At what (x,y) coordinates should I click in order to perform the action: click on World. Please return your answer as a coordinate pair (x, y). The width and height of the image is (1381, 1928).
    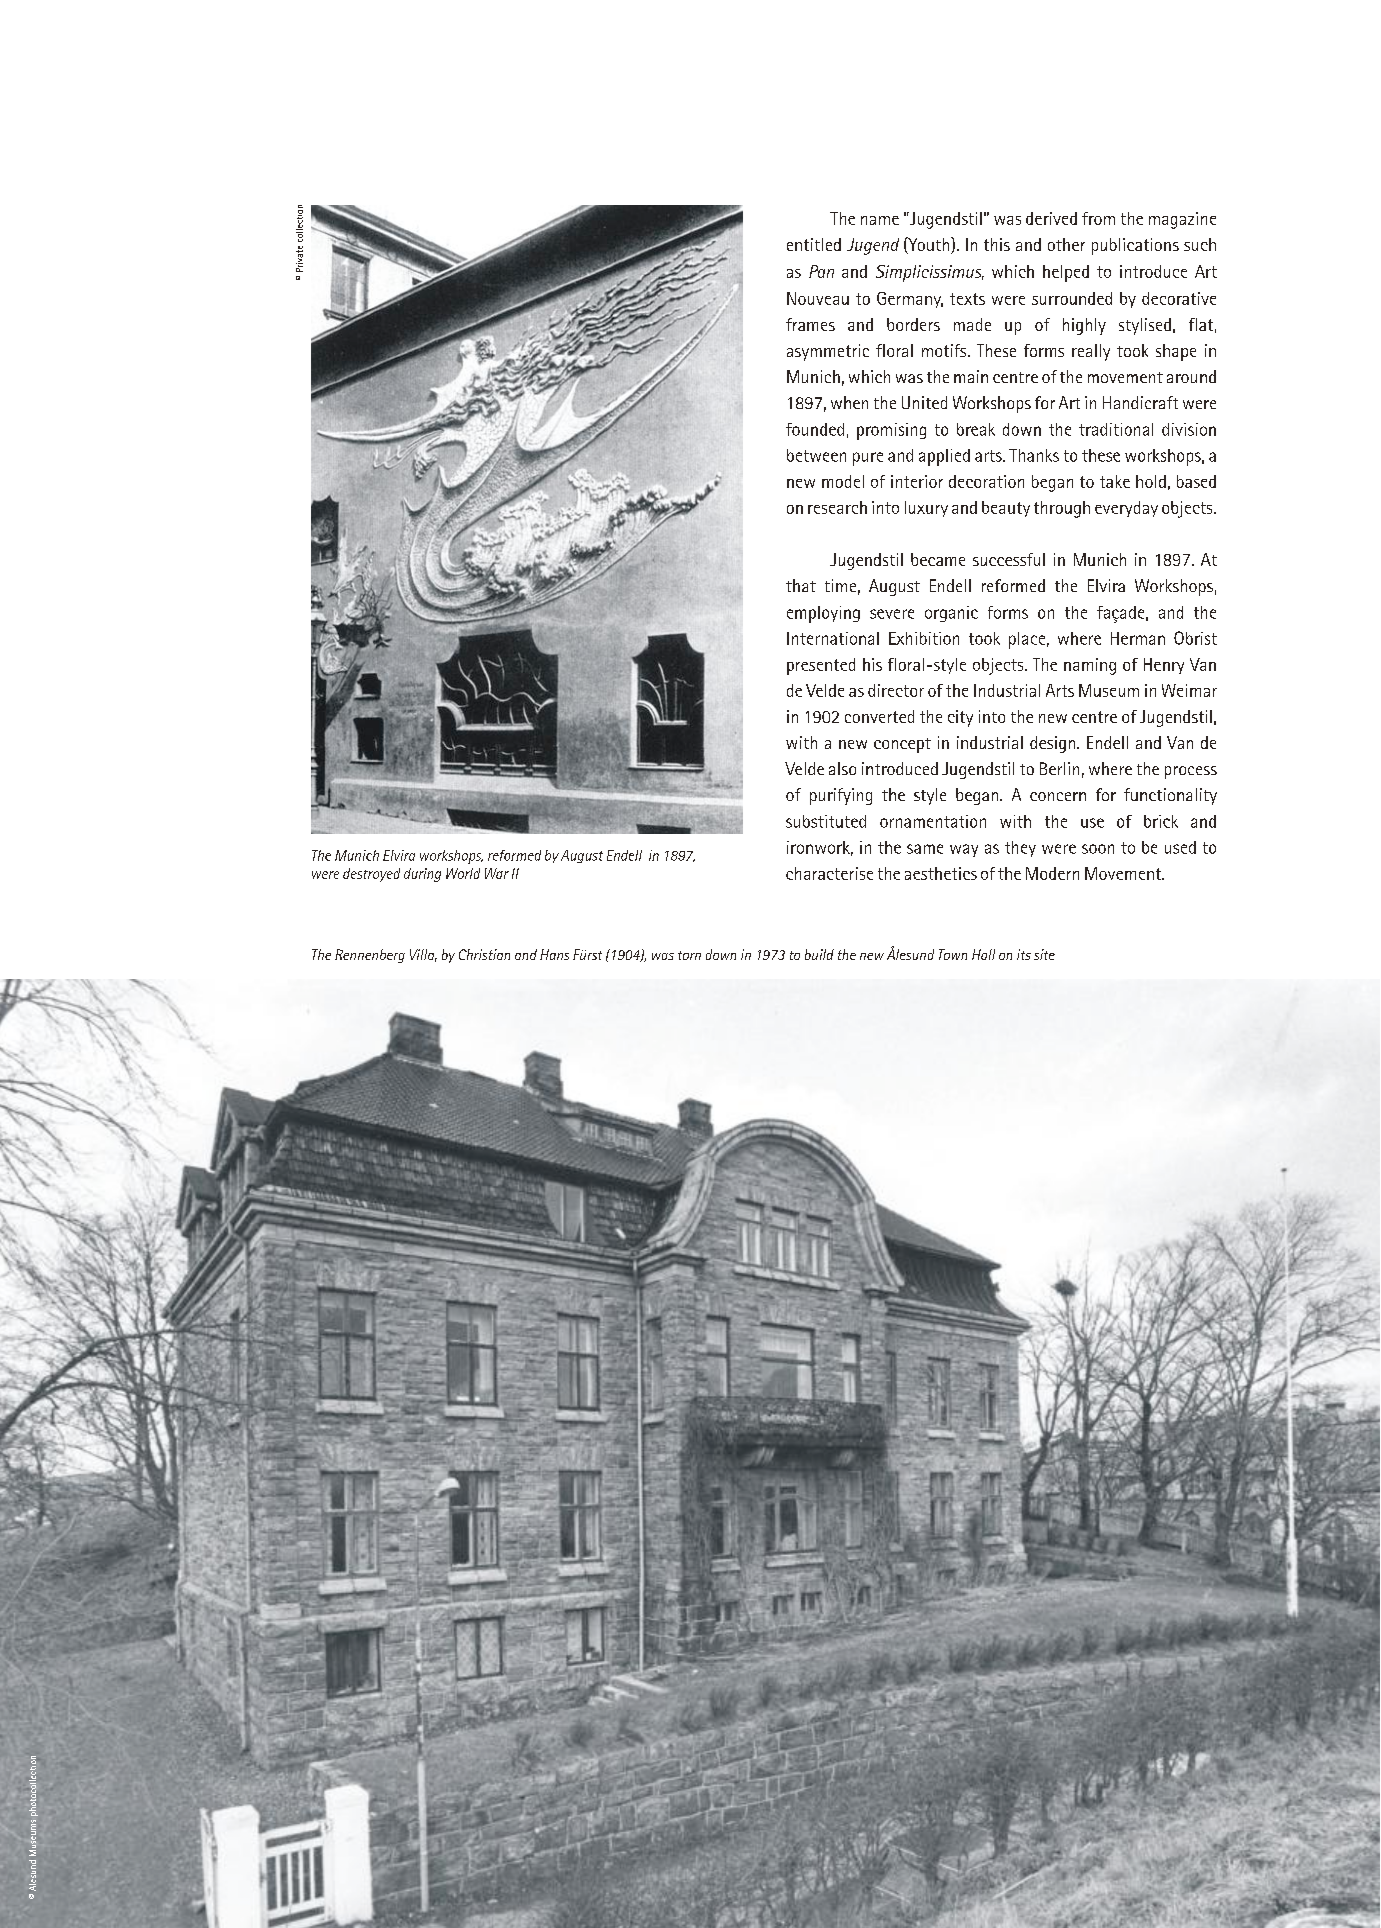
    Looking at the image, I should click on (463, 873).
